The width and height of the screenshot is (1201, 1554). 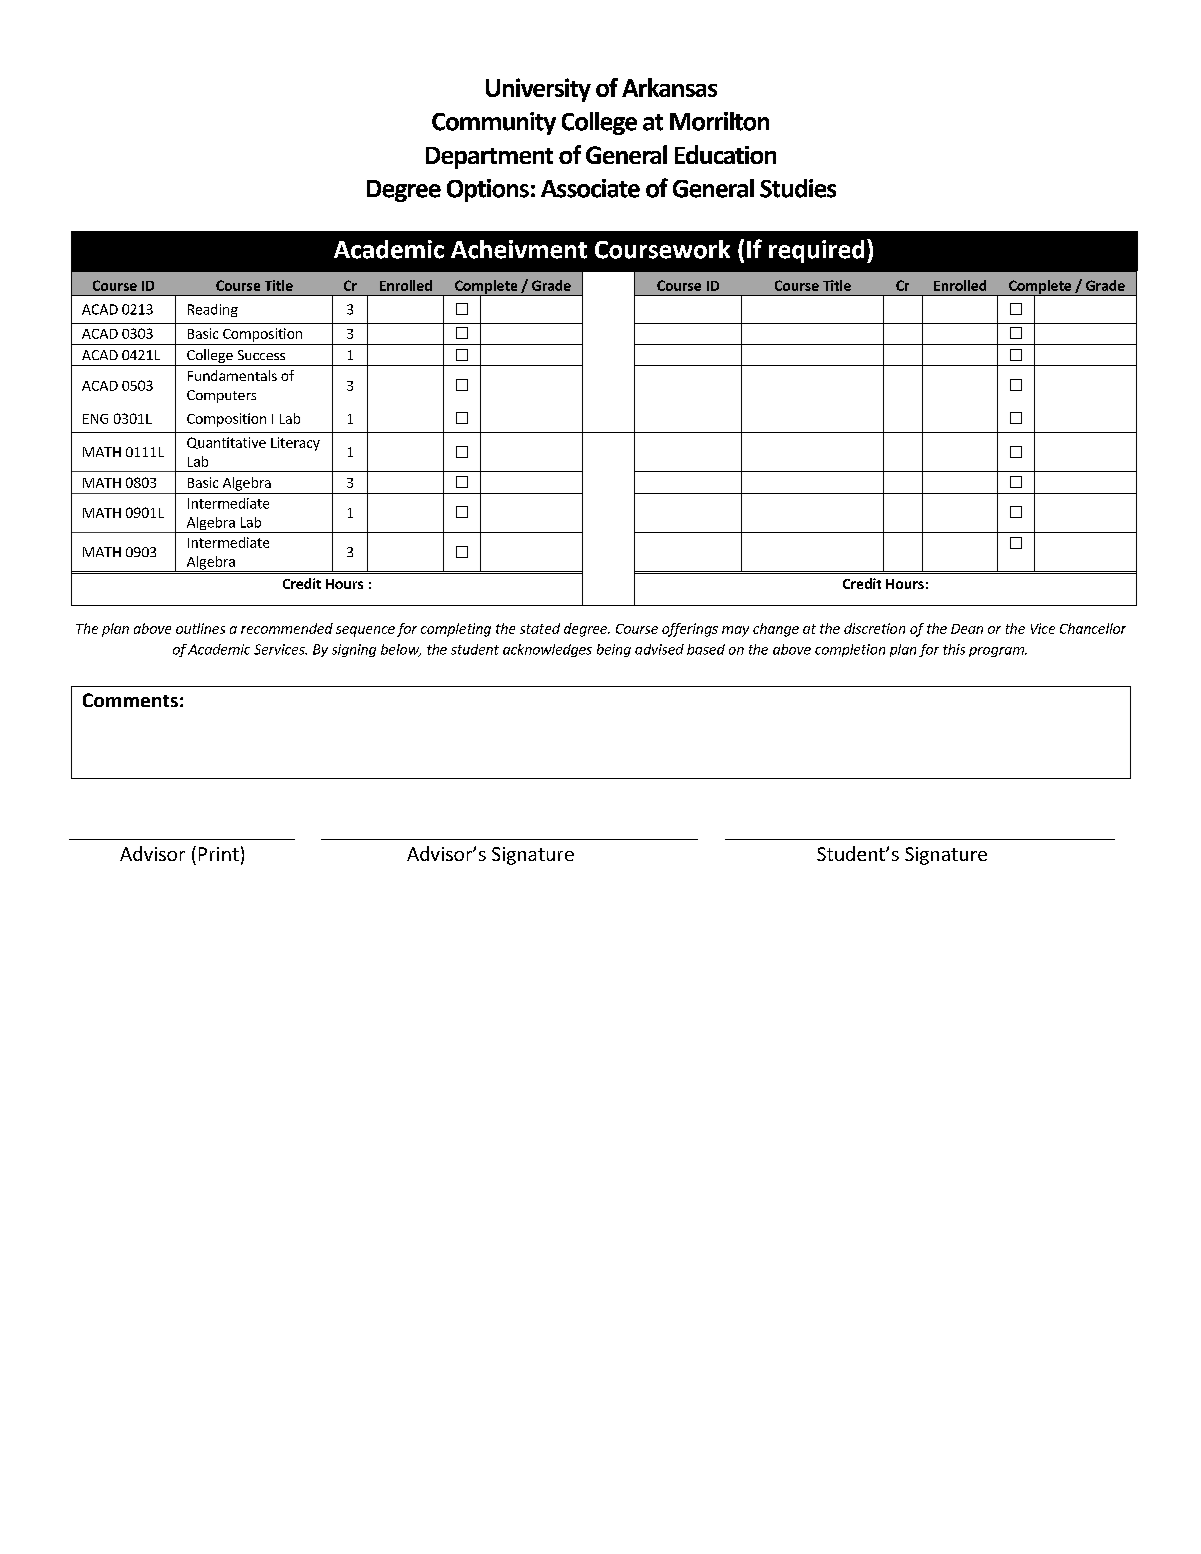 What do you see at coordinates (725, 154) in the screenshot?
I see `Education` at bounding box center [725, 154].
